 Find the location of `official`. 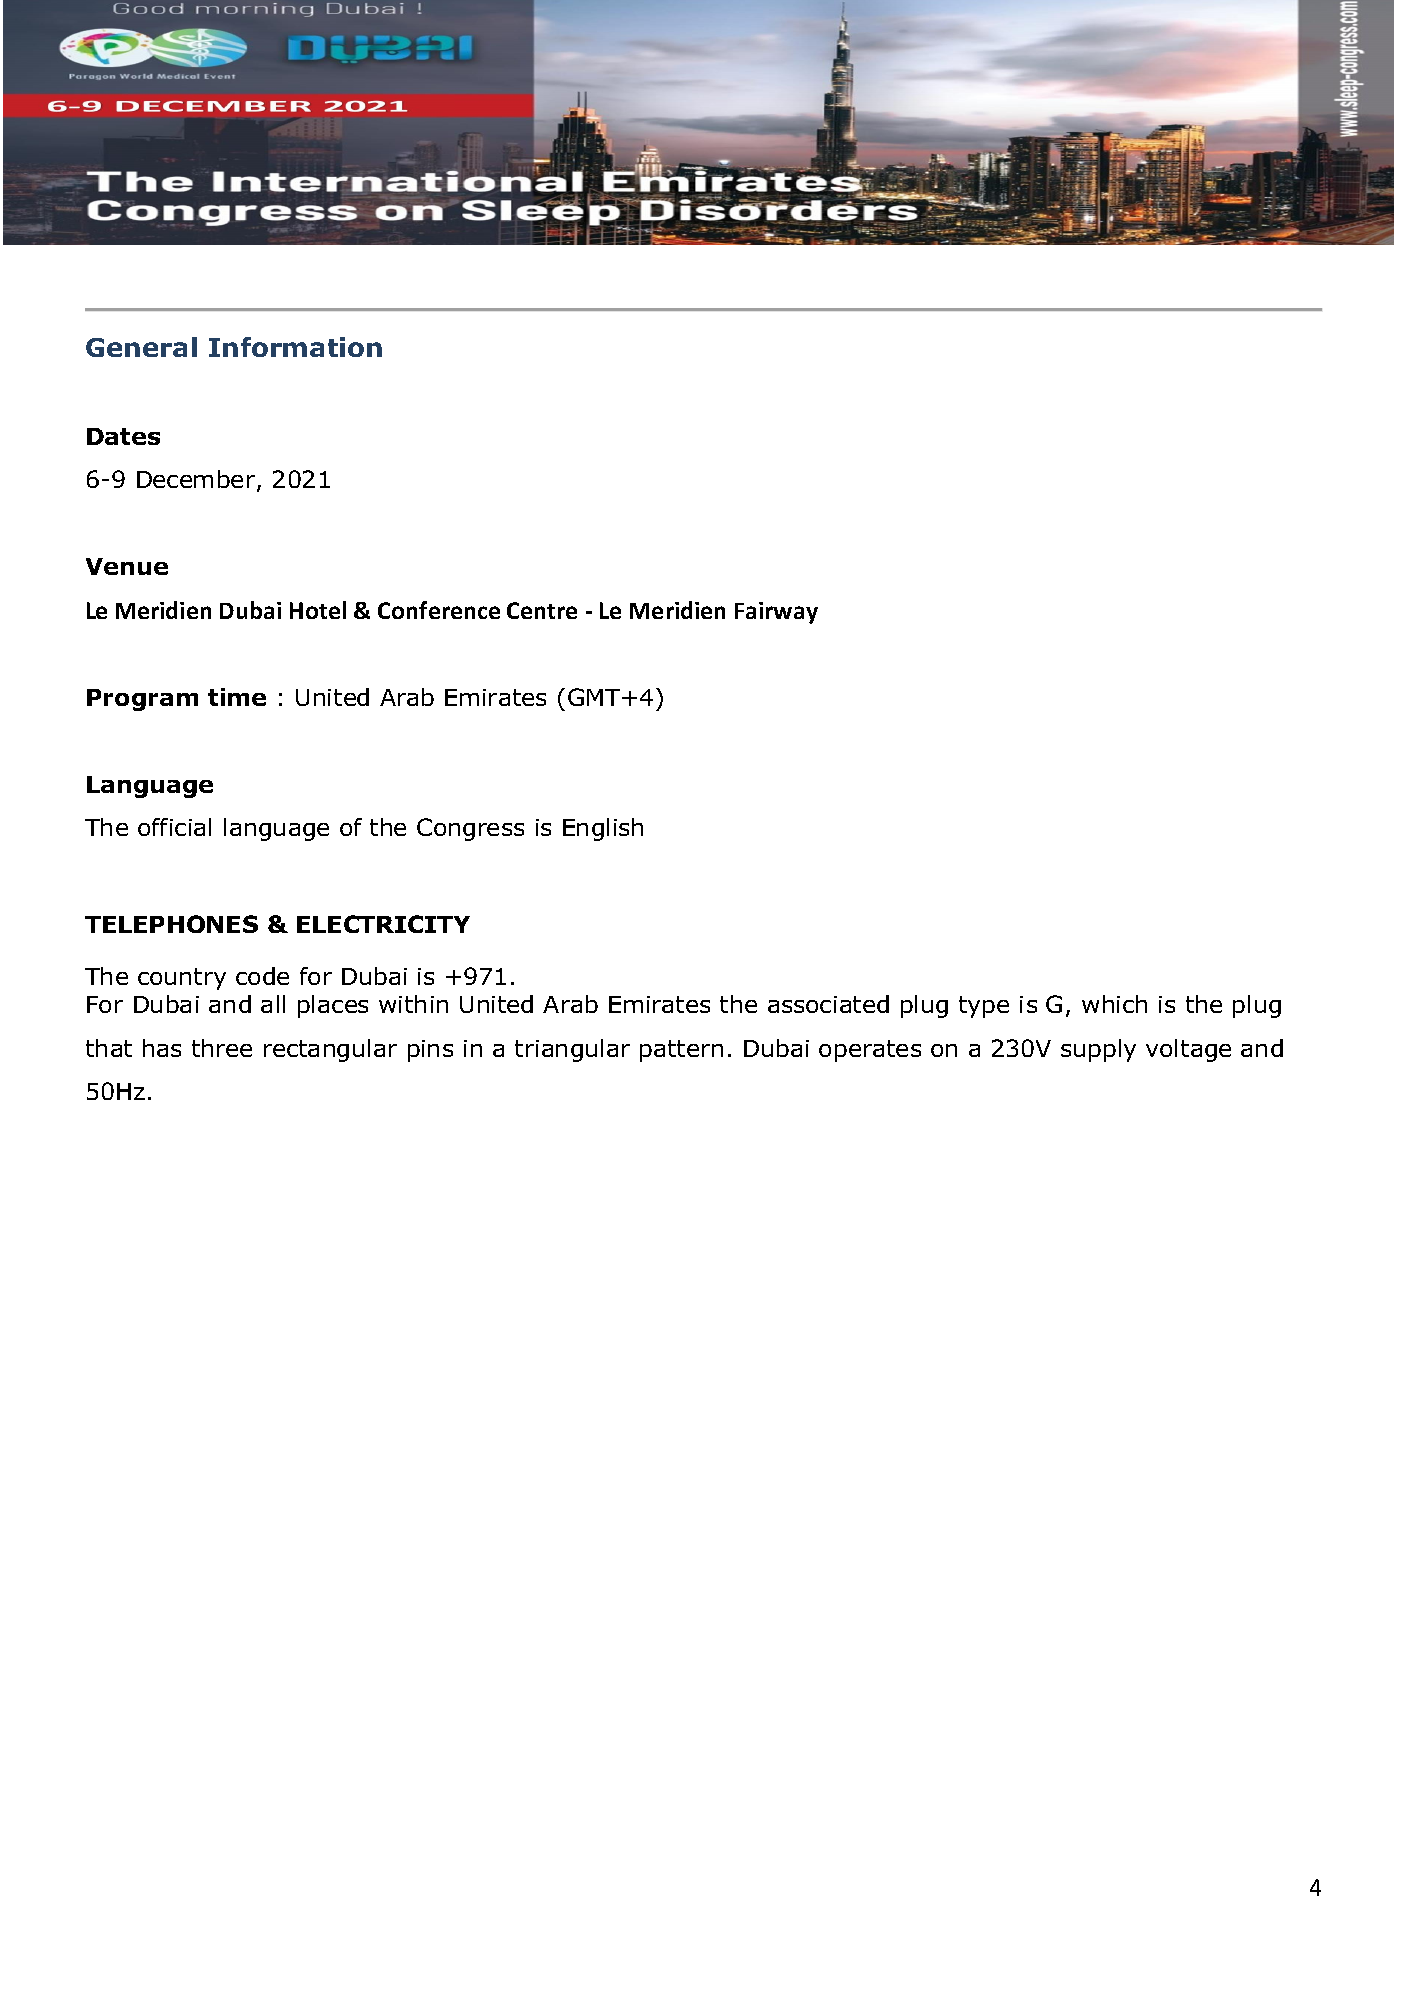

official is located at coordinates (174, 827).
